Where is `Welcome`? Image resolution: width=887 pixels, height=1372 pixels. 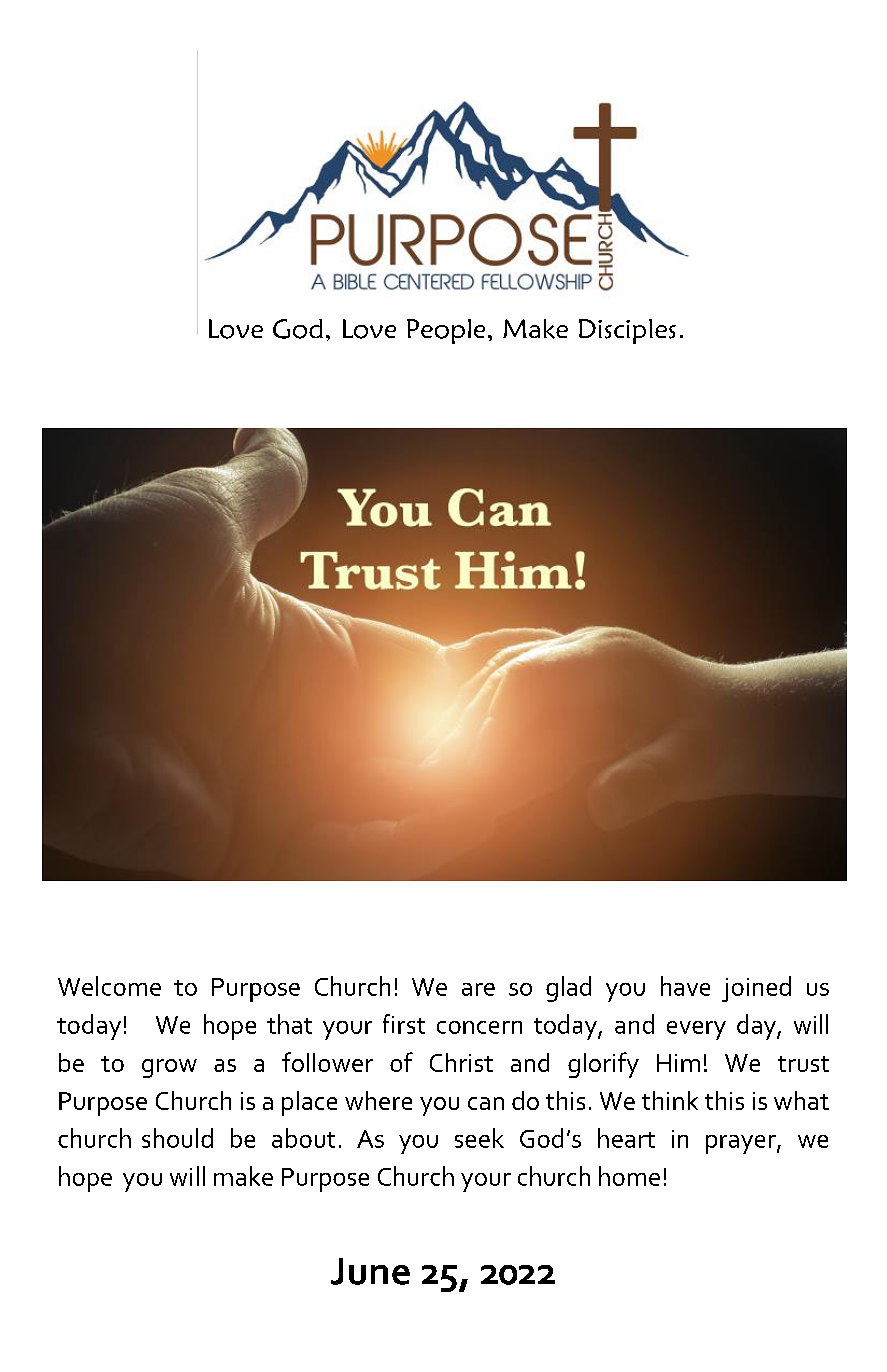
Welcome is located at coordinates (109, 986).
